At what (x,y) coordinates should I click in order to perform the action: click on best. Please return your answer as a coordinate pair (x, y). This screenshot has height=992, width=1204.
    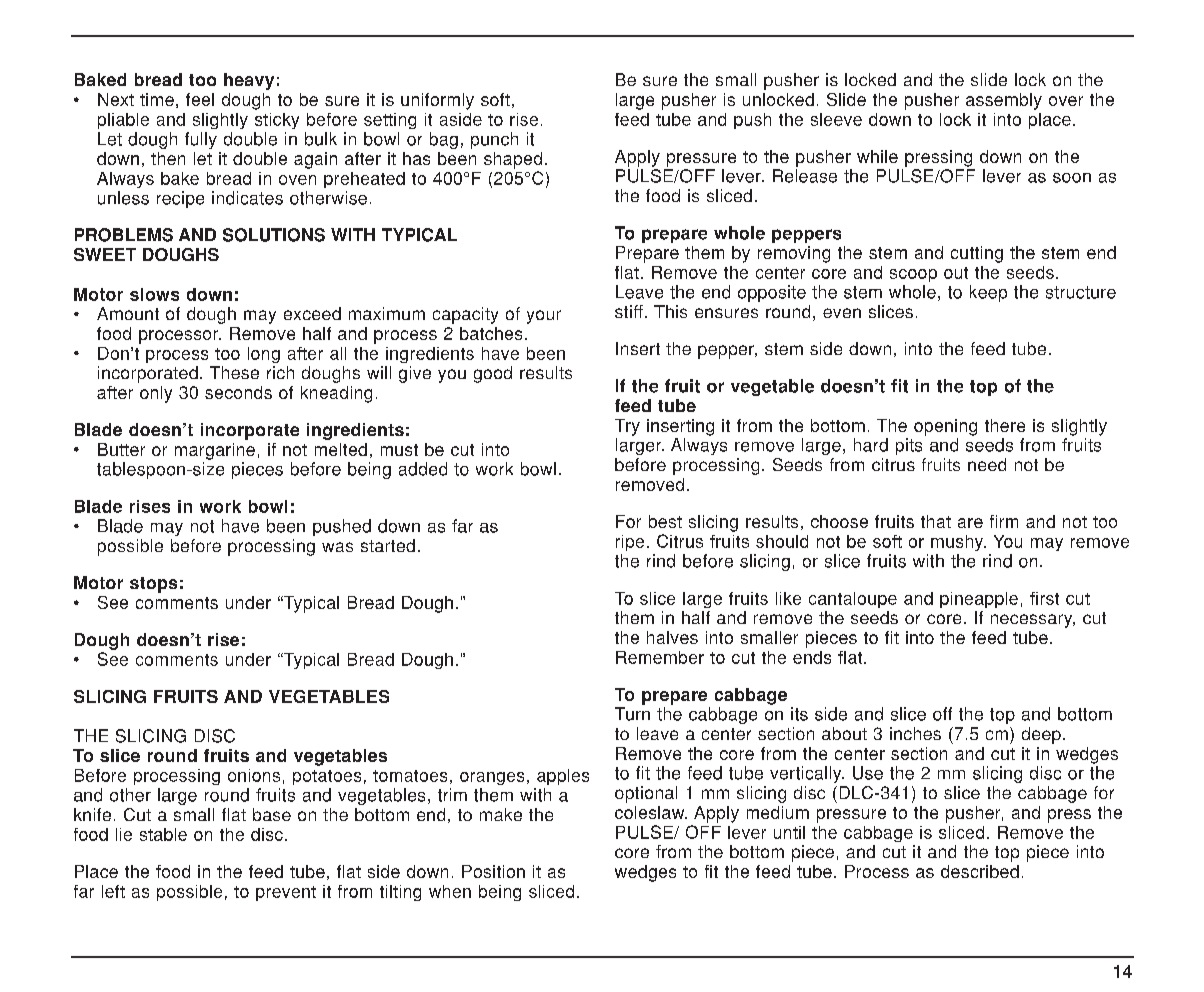
    Looking at the image, I should click on (665, 521).
